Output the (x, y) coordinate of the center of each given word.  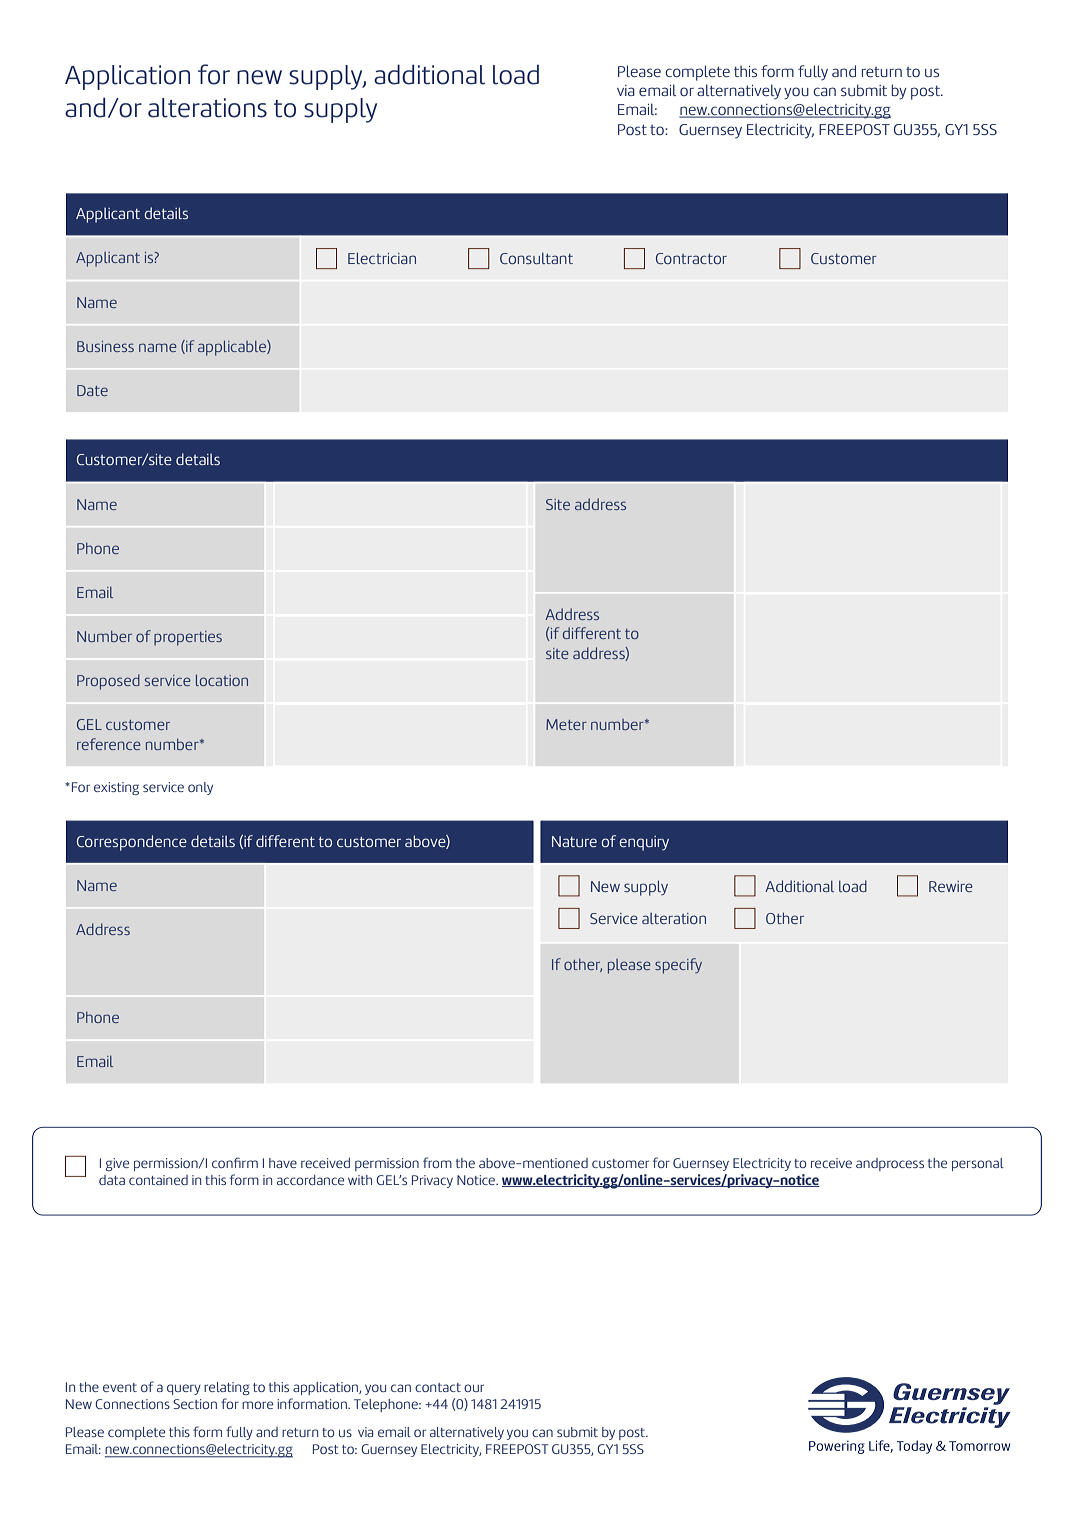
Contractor (691, 258)
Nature (574, 841)
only (200, 788)
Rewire (951, 886)
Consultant (536, 258)
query (184, 1389)
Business (105, 346)
